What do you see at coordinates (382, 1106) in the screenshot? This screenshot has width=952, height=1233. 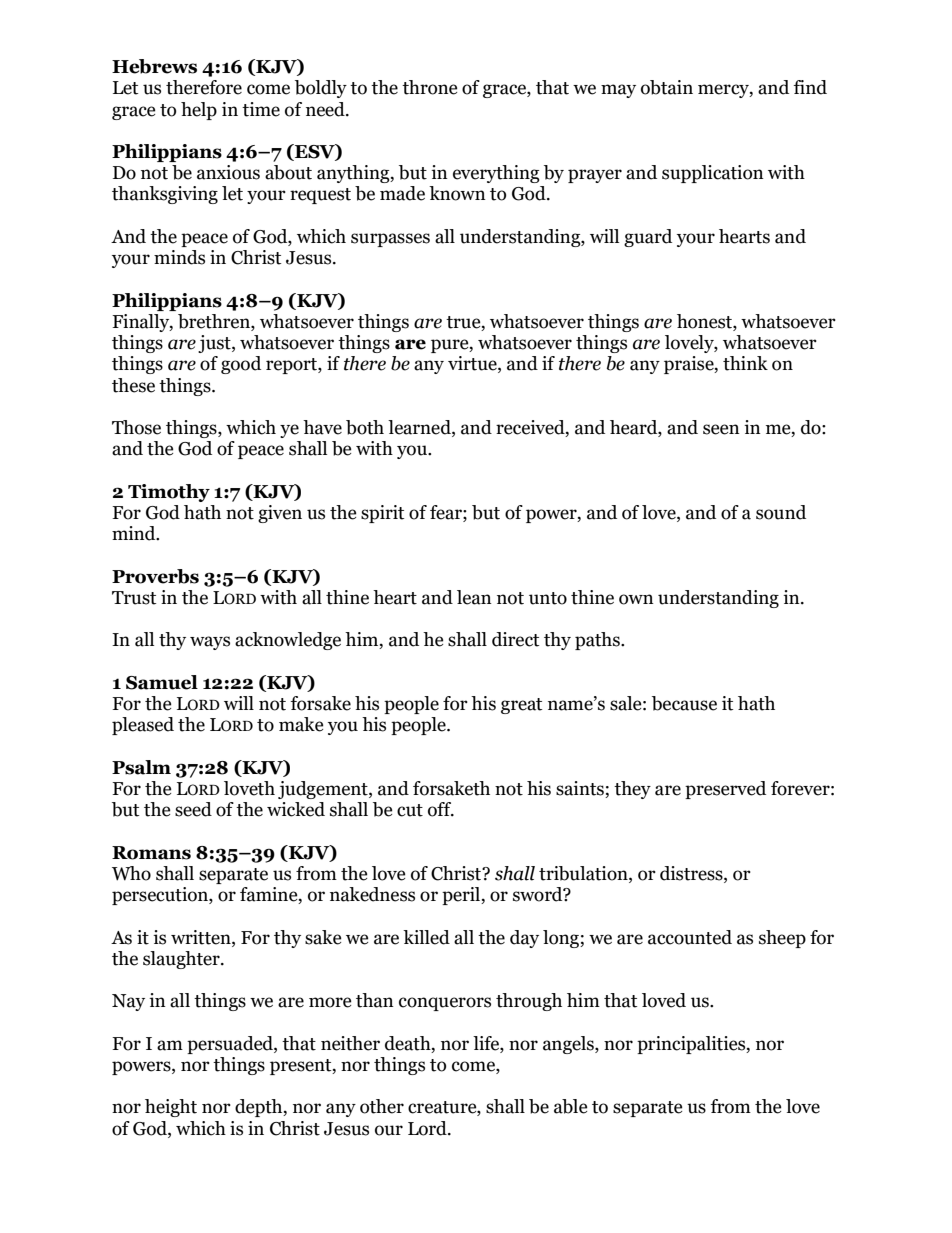 I see `other` at bounding box center [382, 1106].
